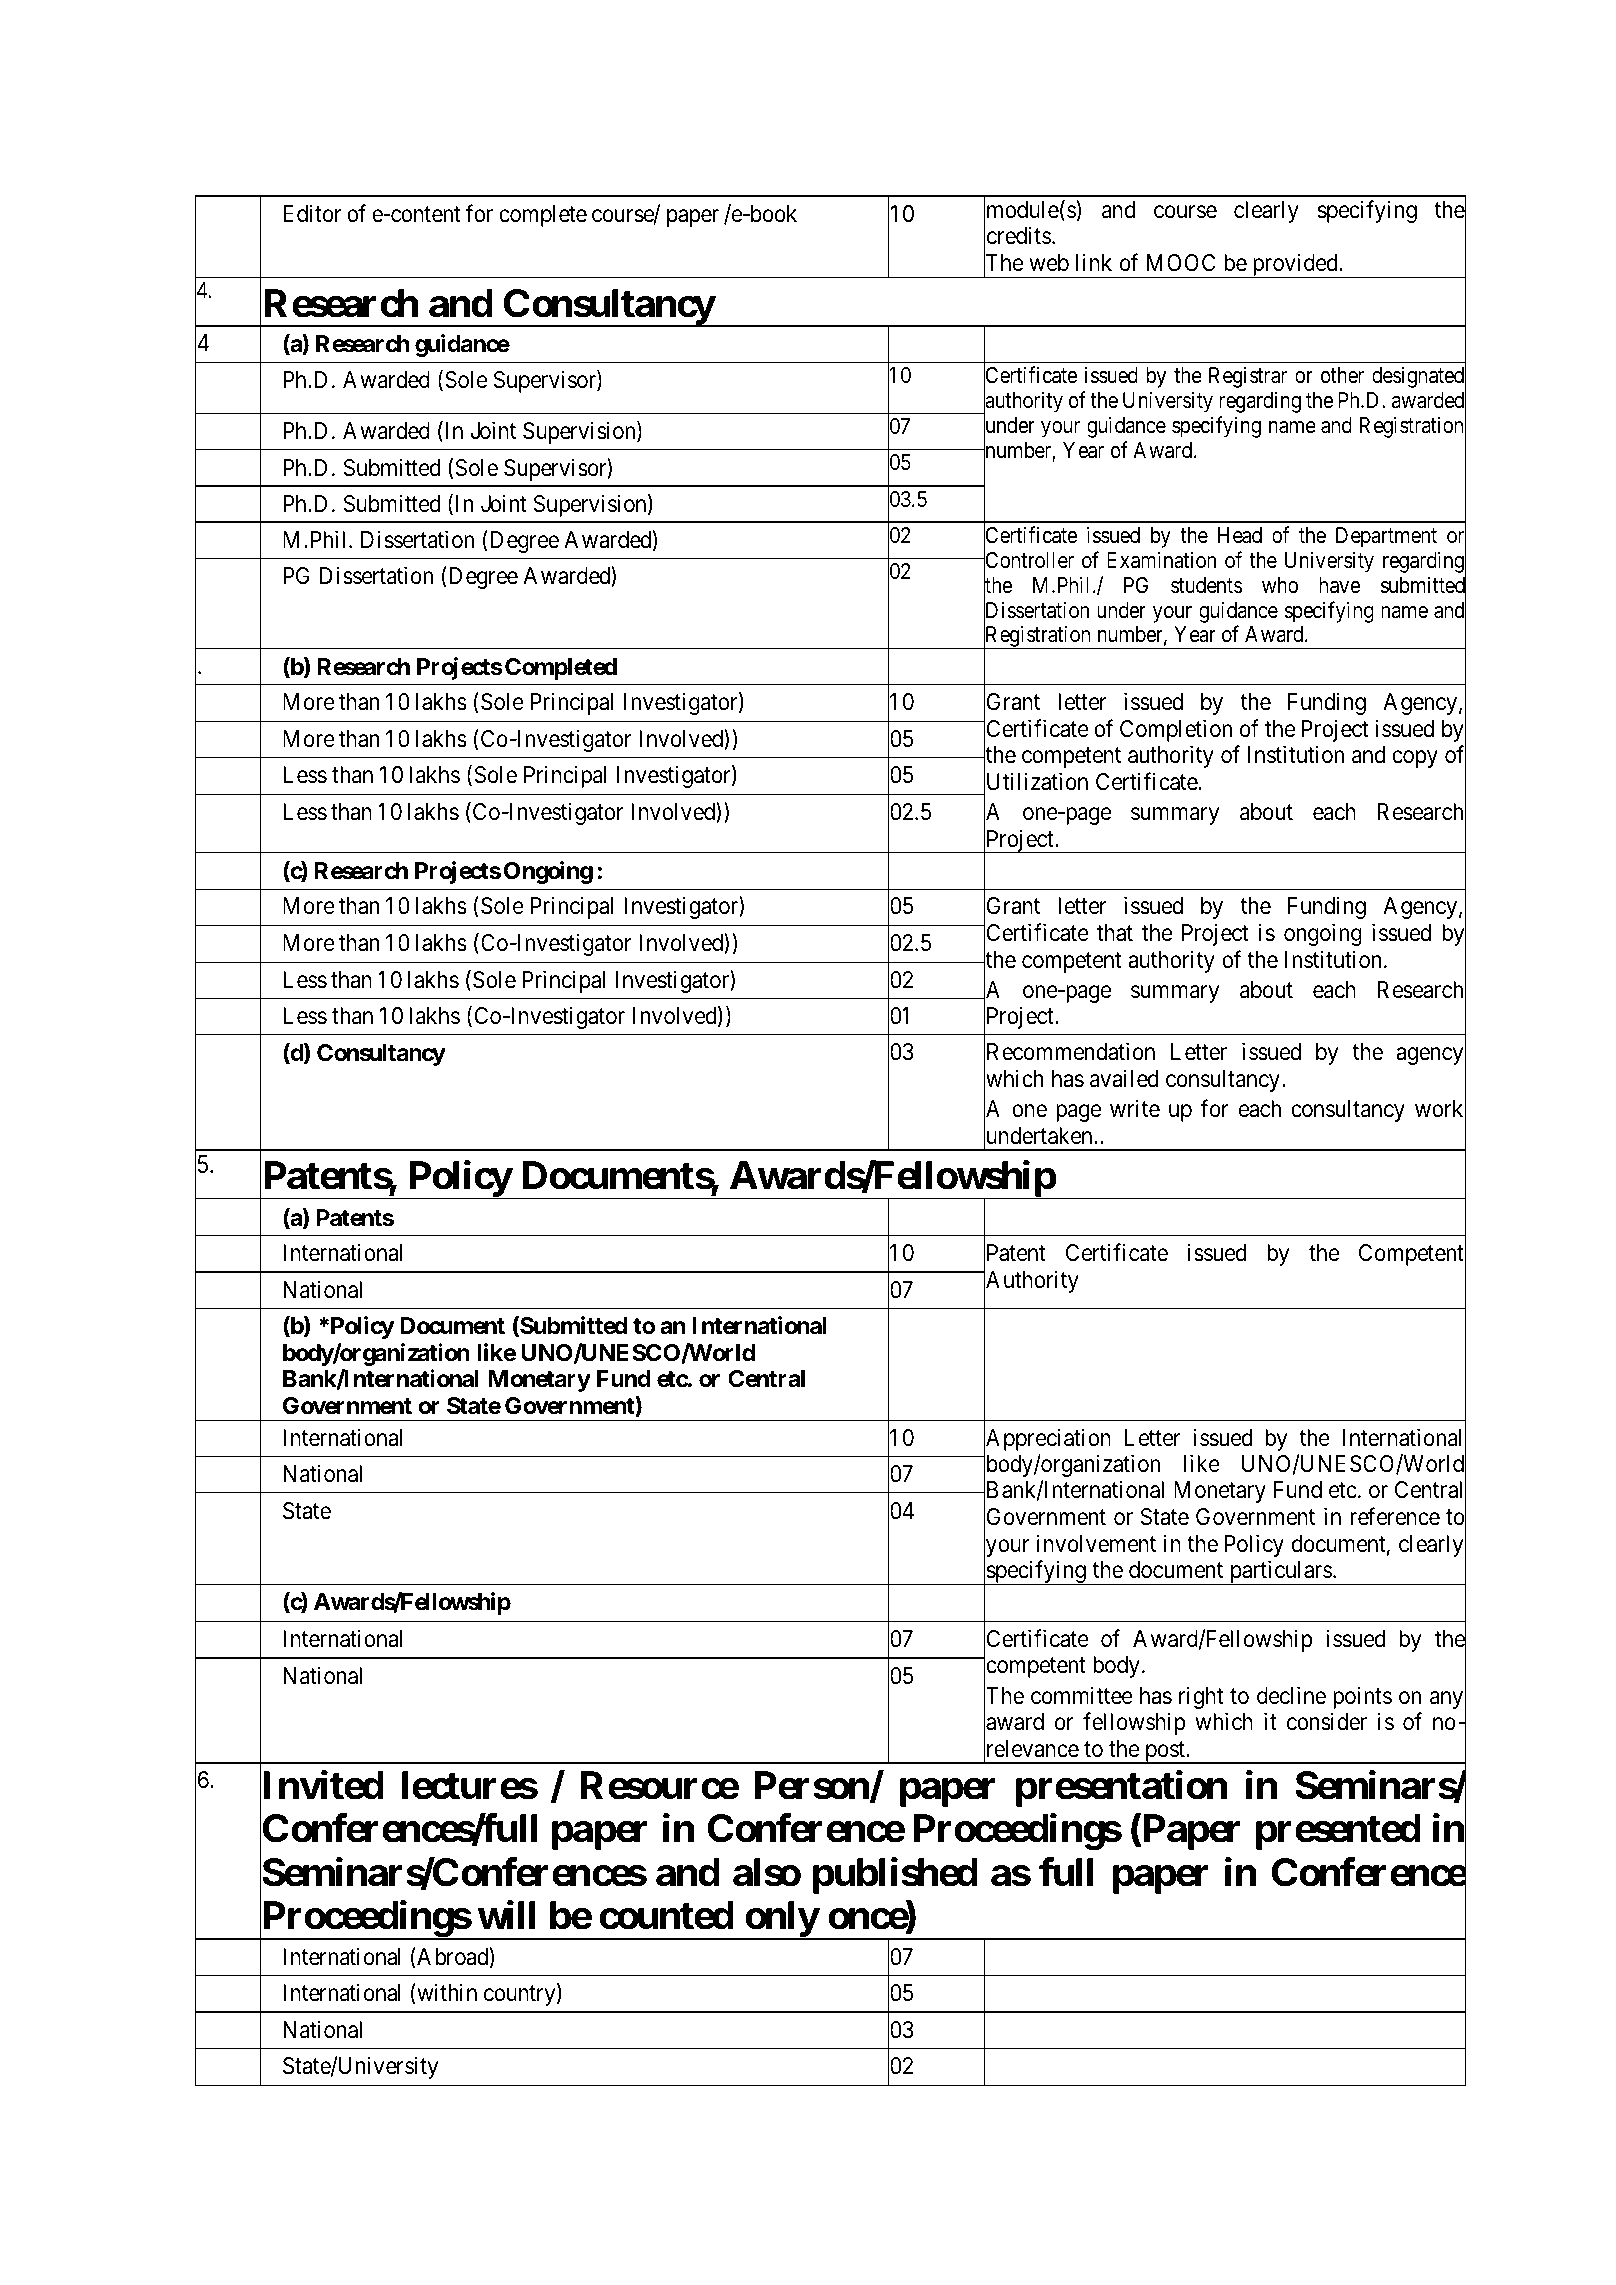 This screenshot has width=1616, height=2285. What do you see at coordinates (446, 1993) in the screenshot?
I see `within` at bounding box center [446, 1993].
